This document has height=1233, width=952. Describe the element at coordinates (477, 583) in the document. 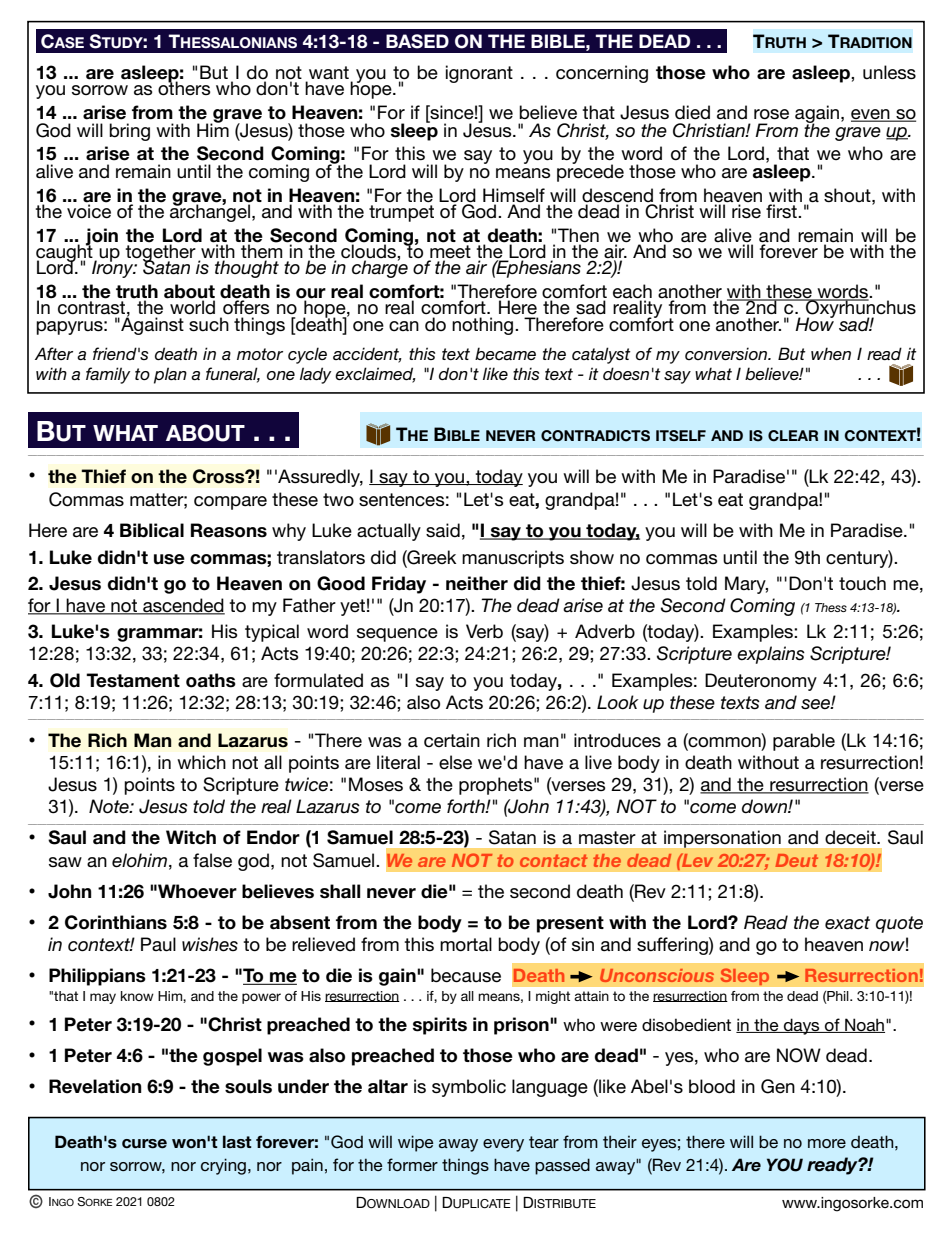

I see `neither` at that location.
